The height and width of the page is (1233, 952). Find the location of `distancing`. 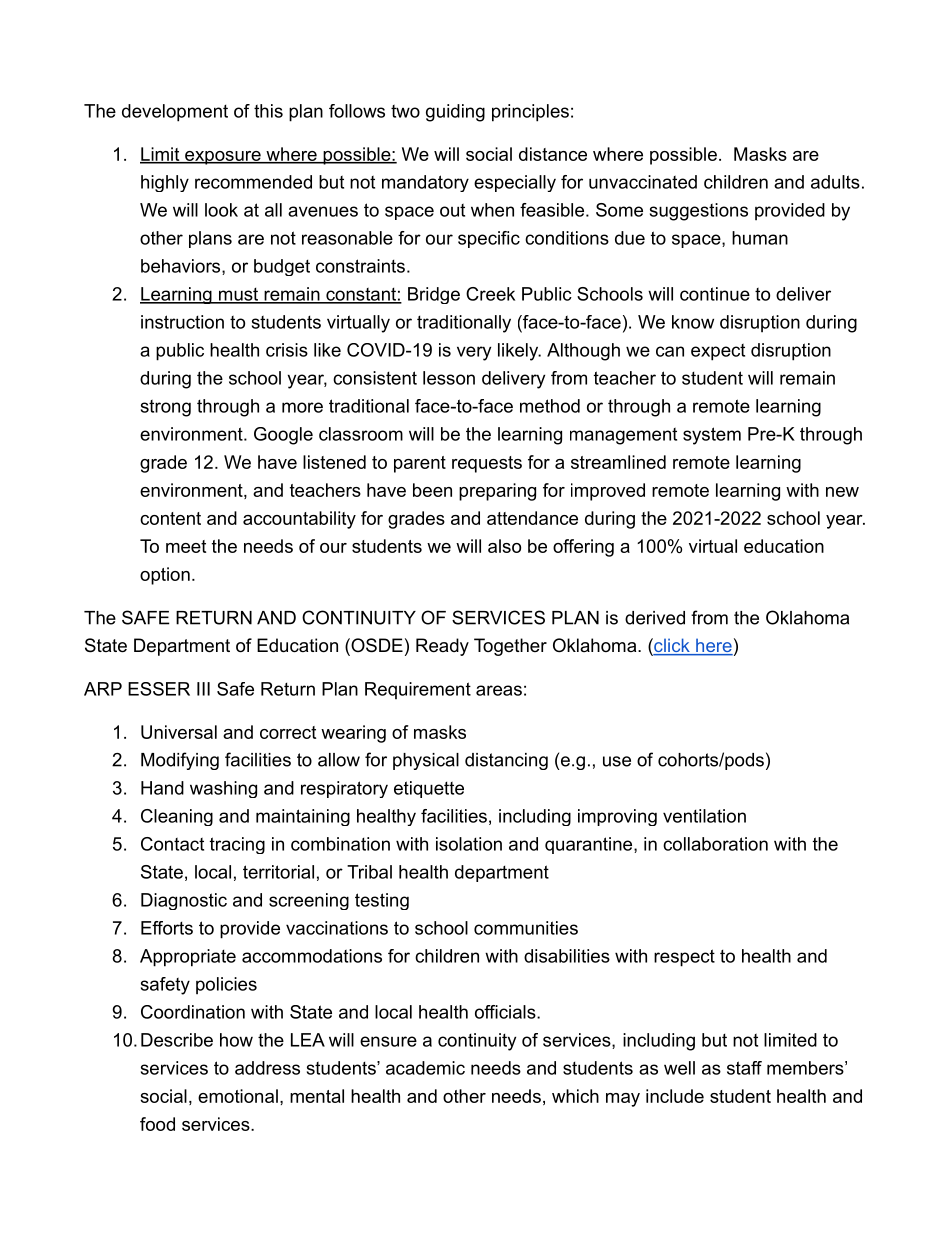

distancing is located at coordinates (506, 761).
